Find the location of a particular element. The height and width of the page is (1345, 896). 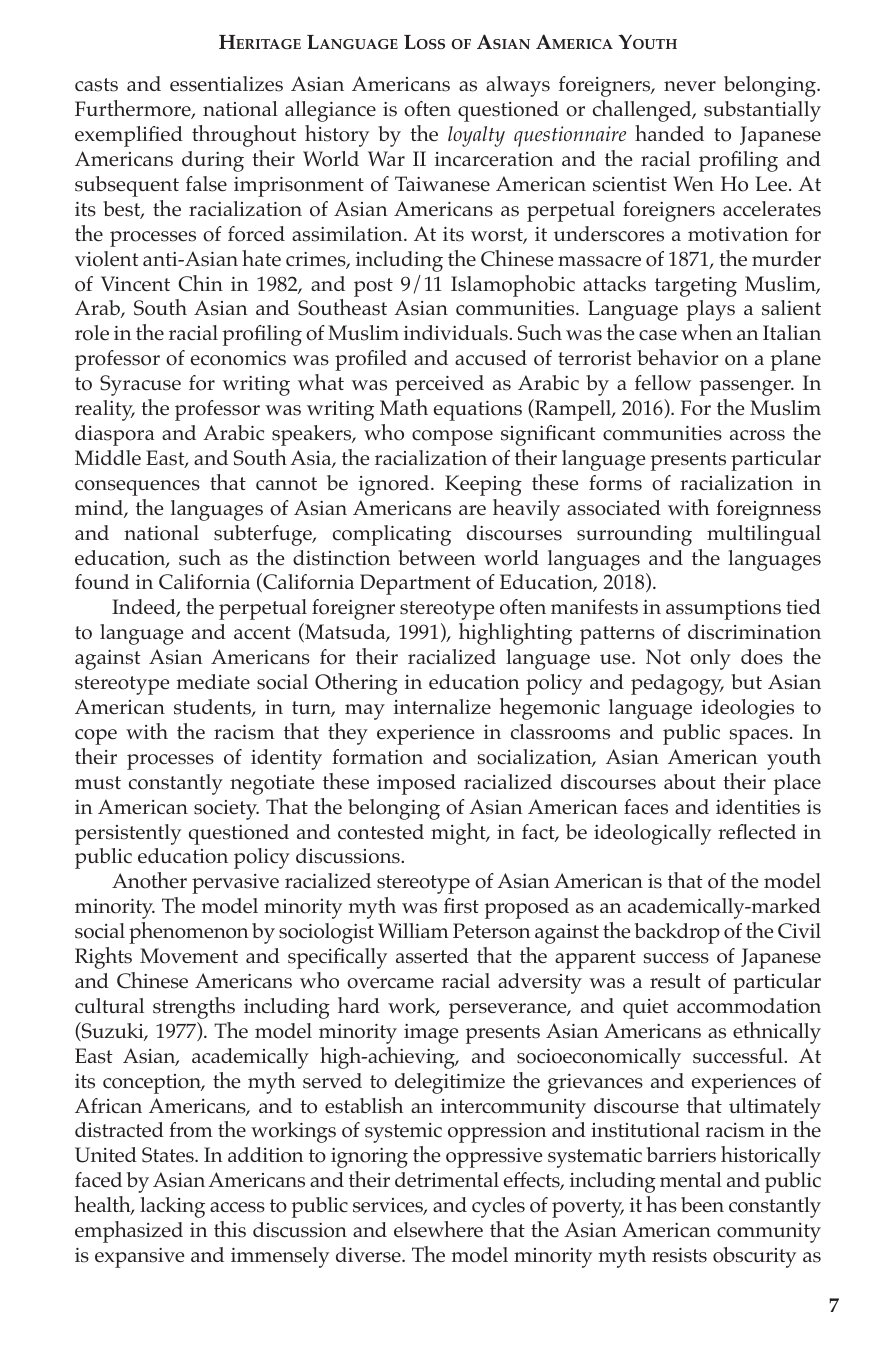

mediate is located at coordinates (213, 682).
